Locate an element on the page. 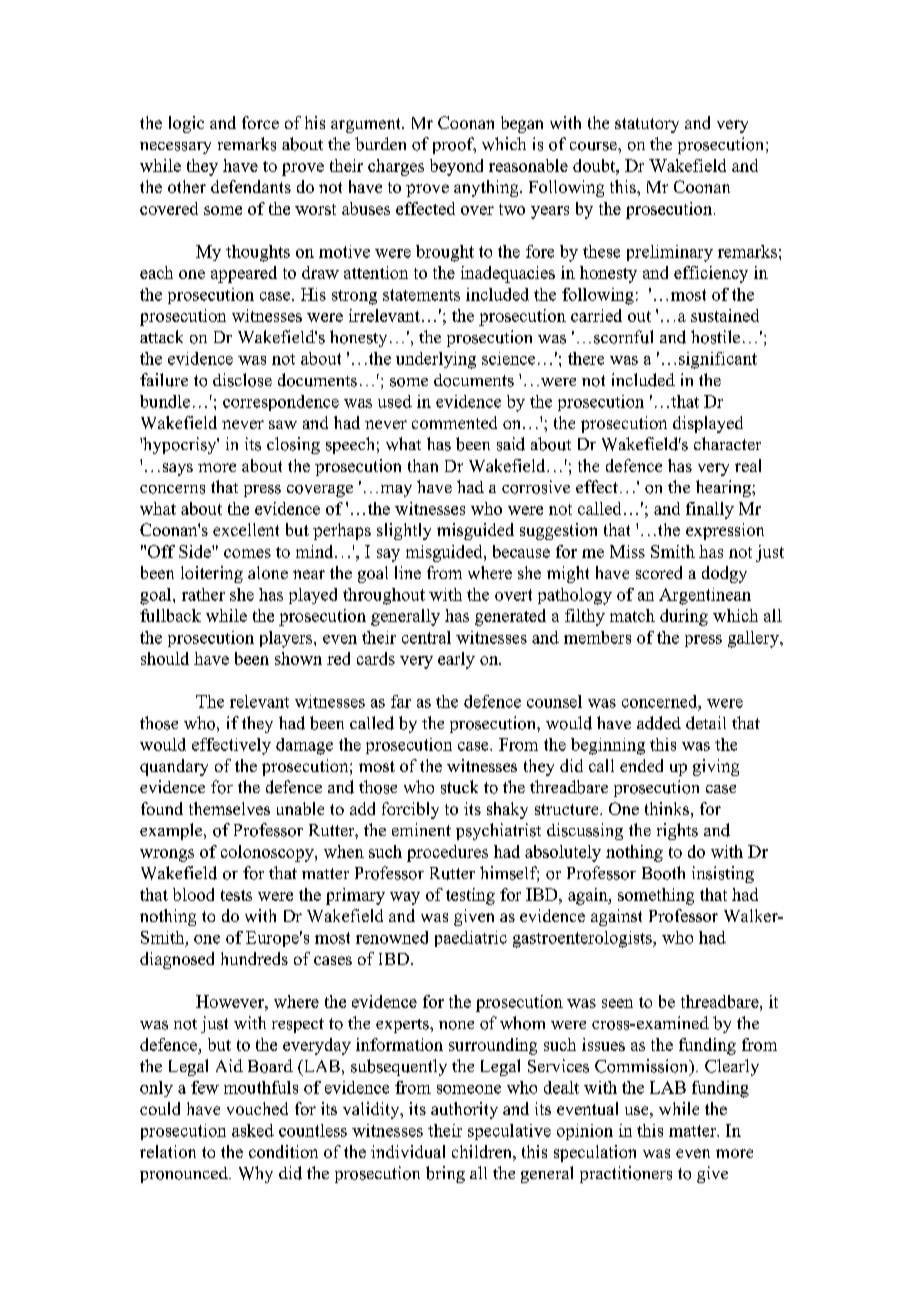  than is located at coordinates (423, 465).
